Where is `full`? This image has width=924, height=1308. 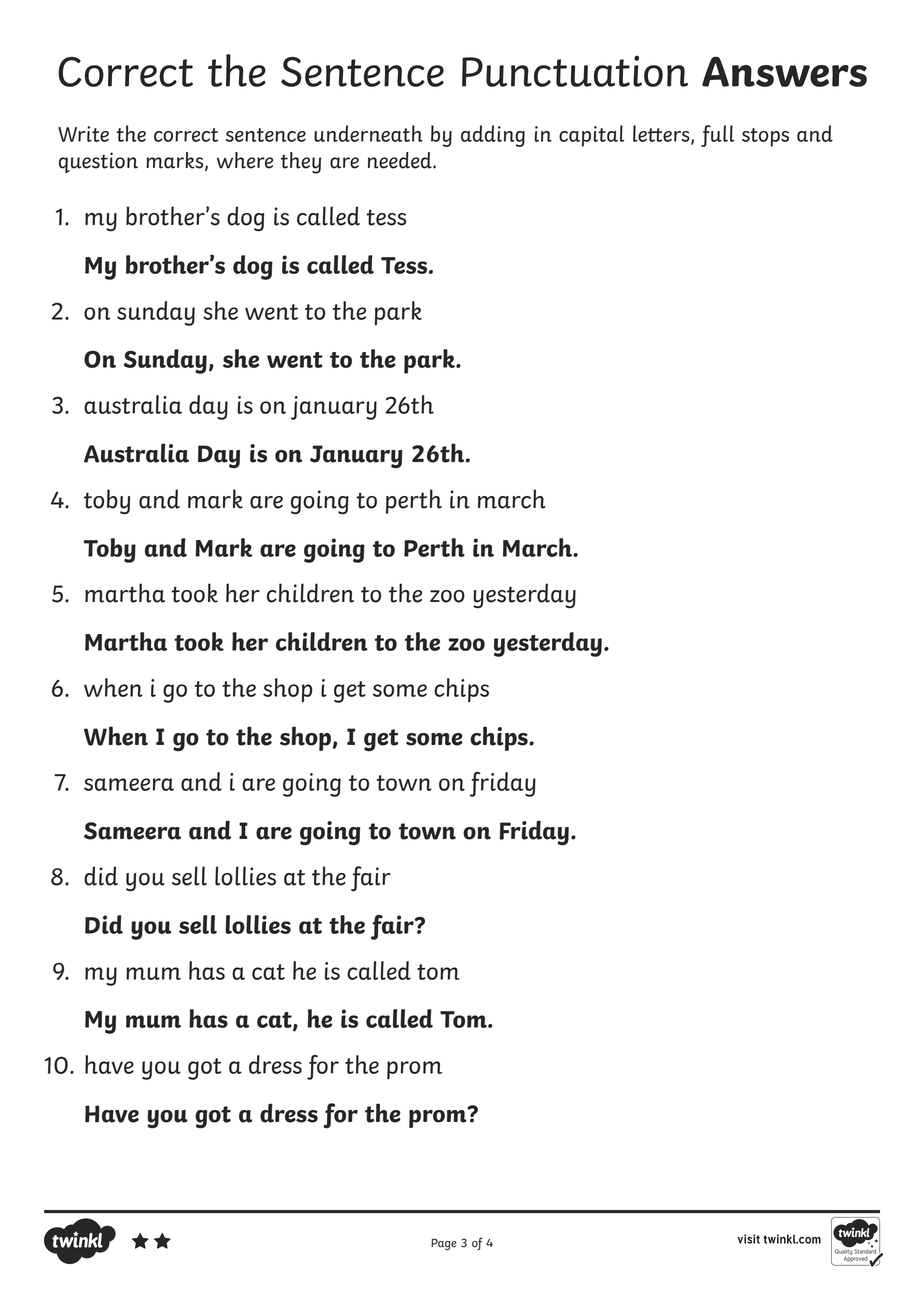 full is located at coordinates (717, 136).
